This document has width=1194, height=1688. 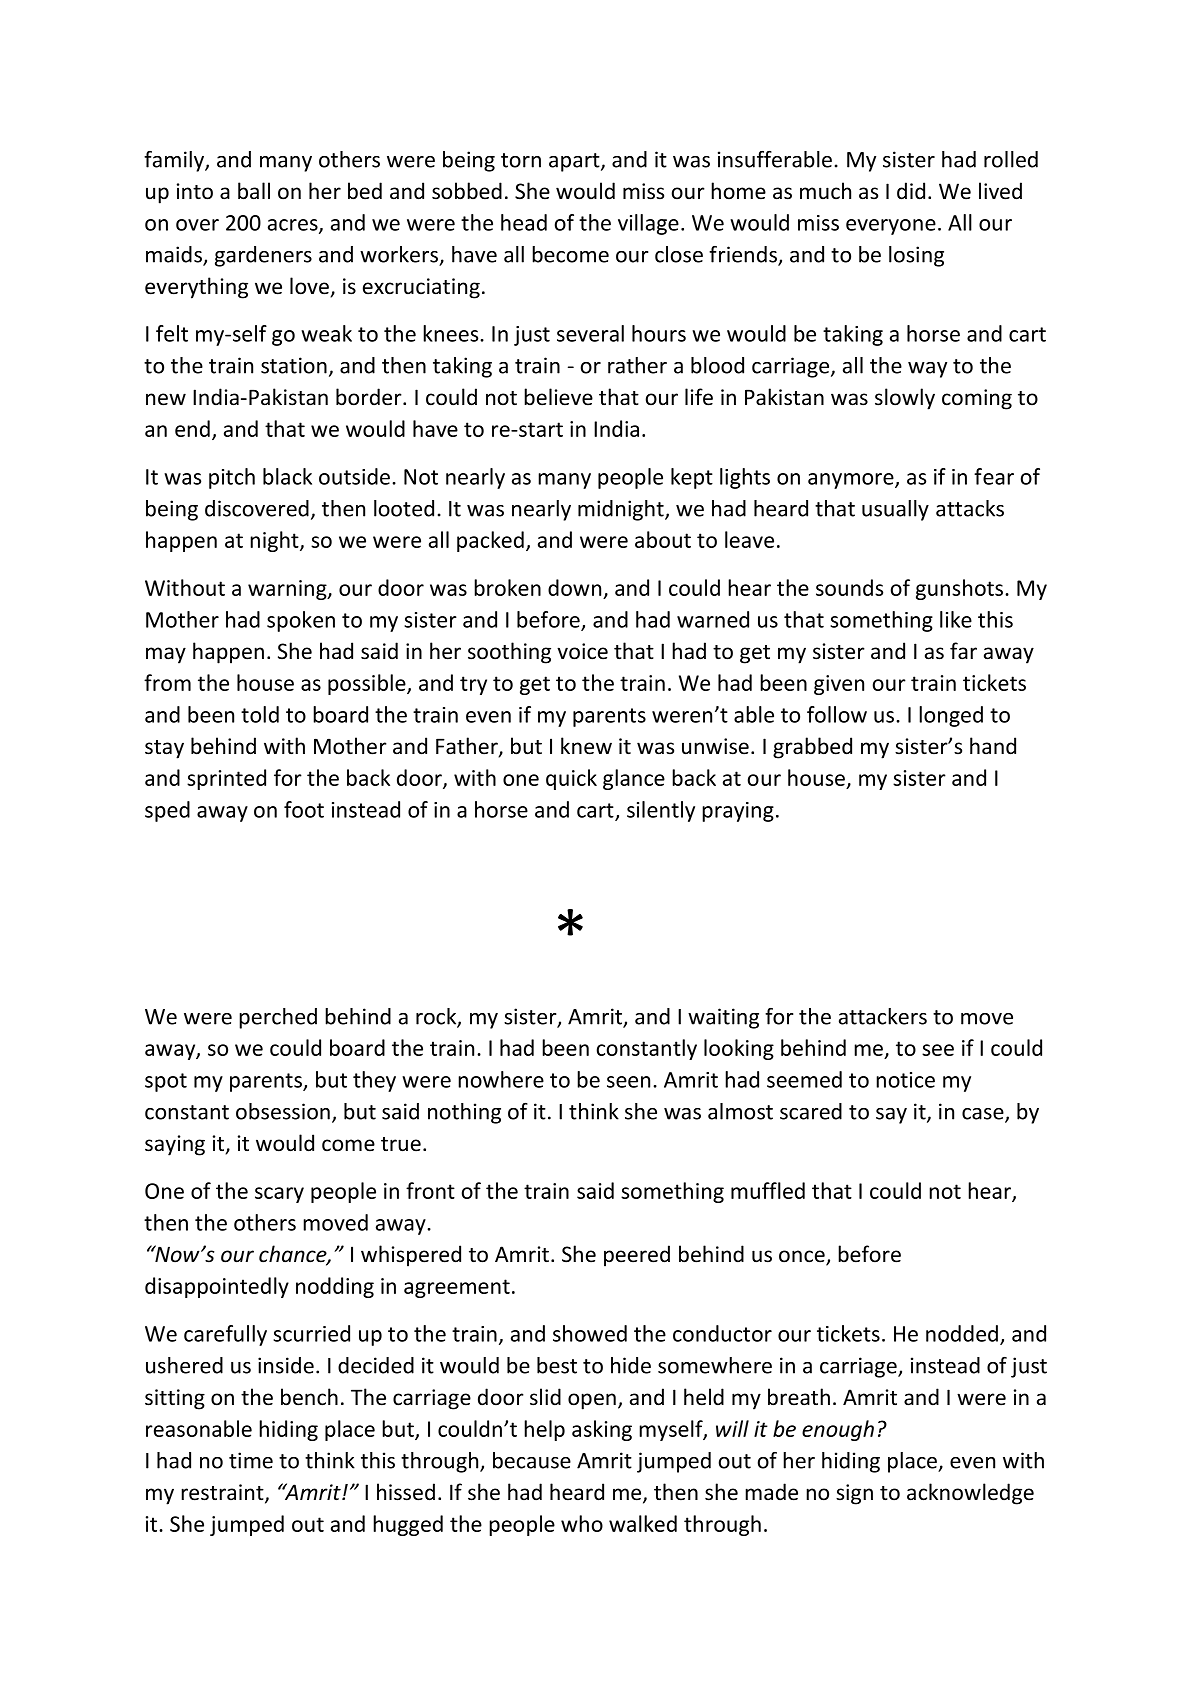 I want to click on who, so click(x=582, y=1523).
